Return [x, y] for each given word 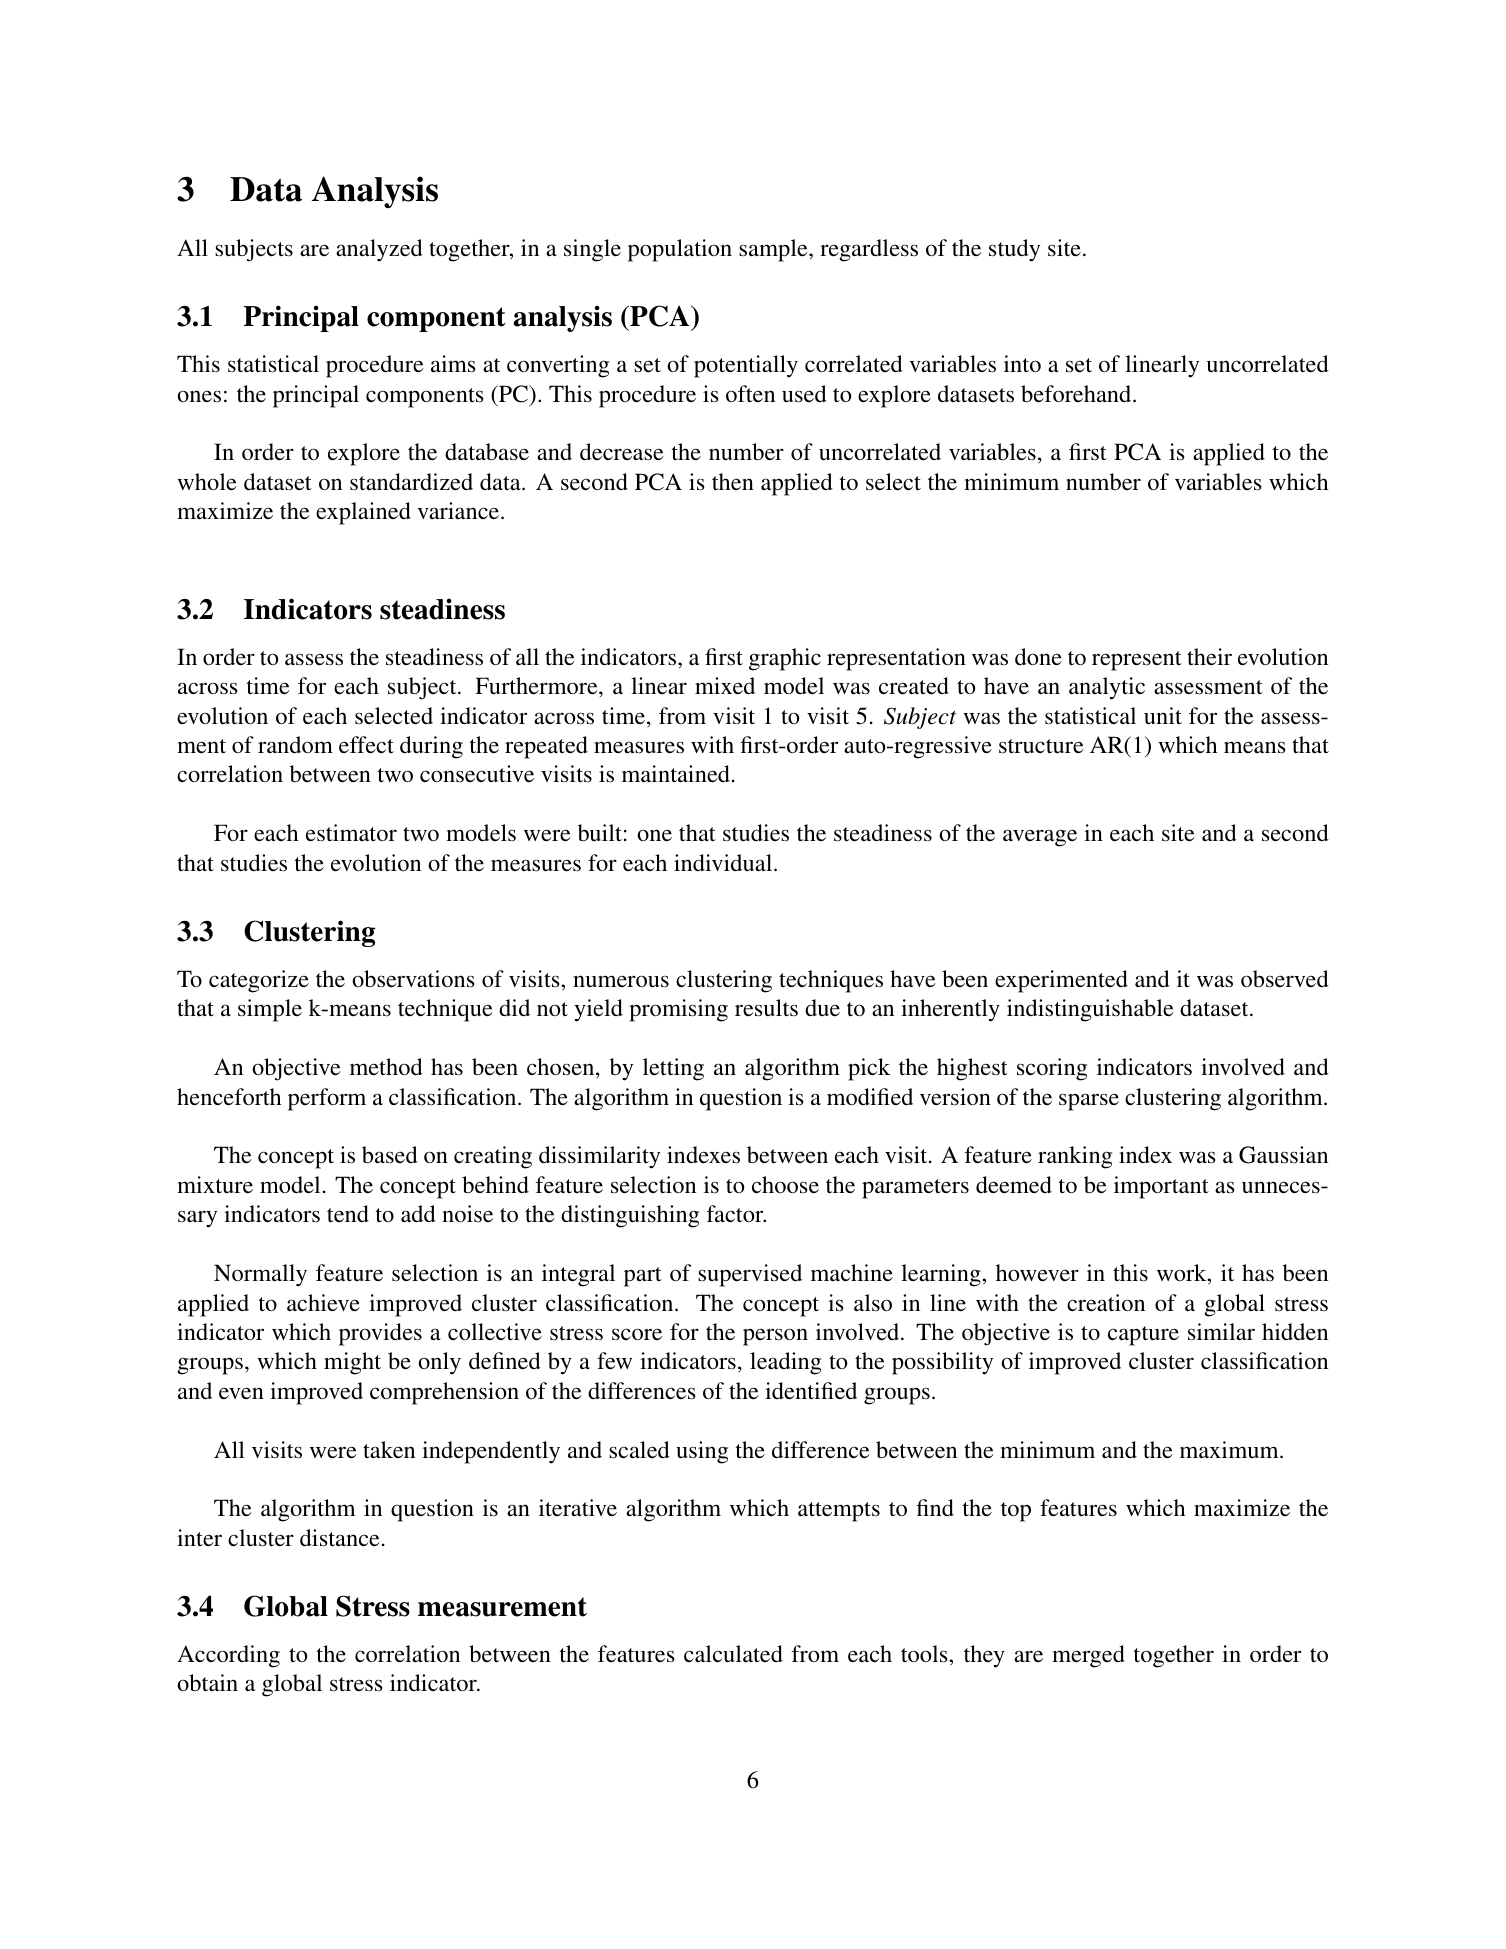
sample [774, 250]
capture [1143, 1336]
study [1014, 250]
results [766, 1008]
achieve [323, 1303]
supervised [750, 1275]
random [295, 745]
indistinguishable [1090, 1010]
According [228, 1656]
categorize [259, 981]
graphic [785, 659]
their [1209, 657]
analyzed [379, 250]
